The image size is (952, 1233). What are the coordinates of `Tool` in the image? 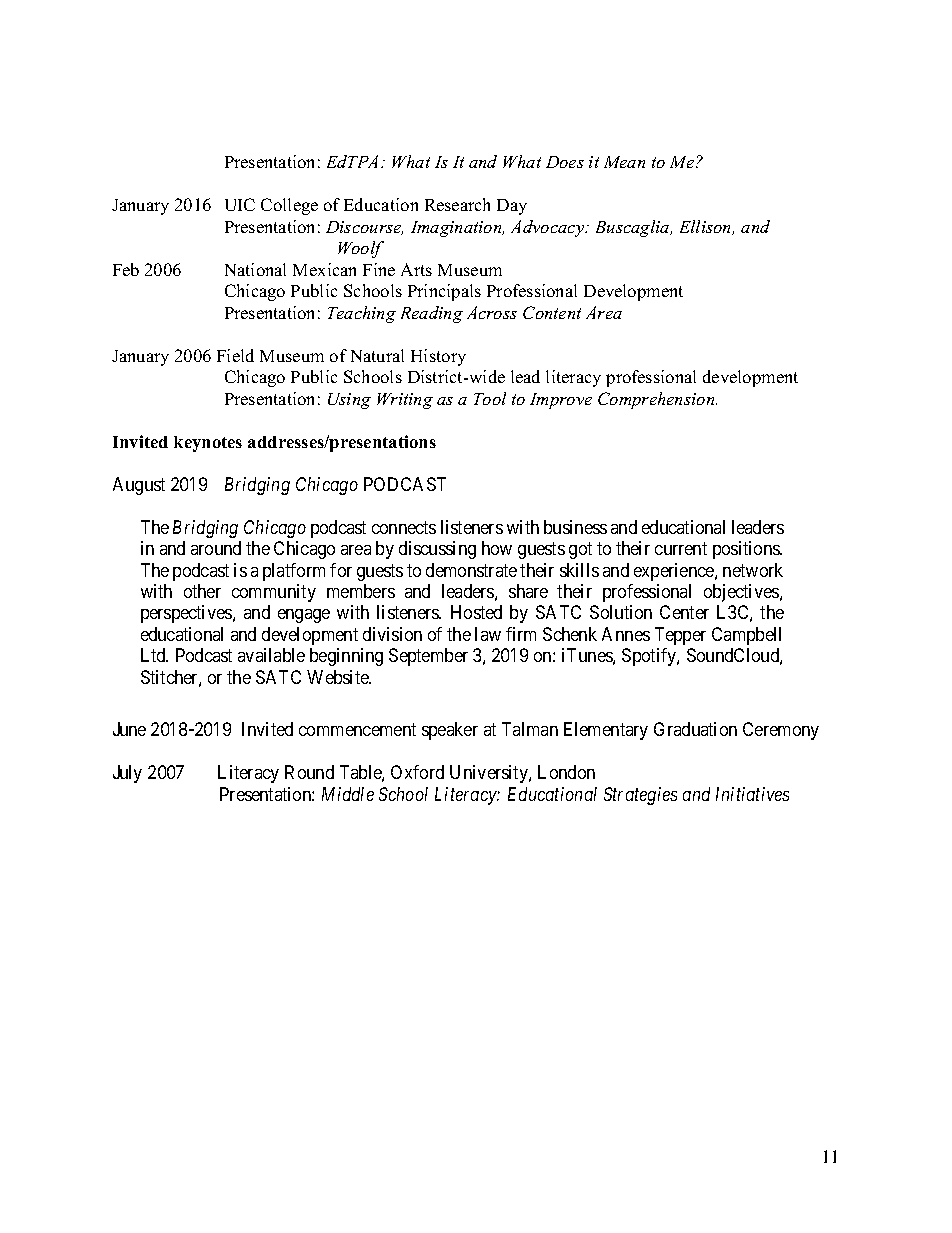 It's located at (490, 398).
